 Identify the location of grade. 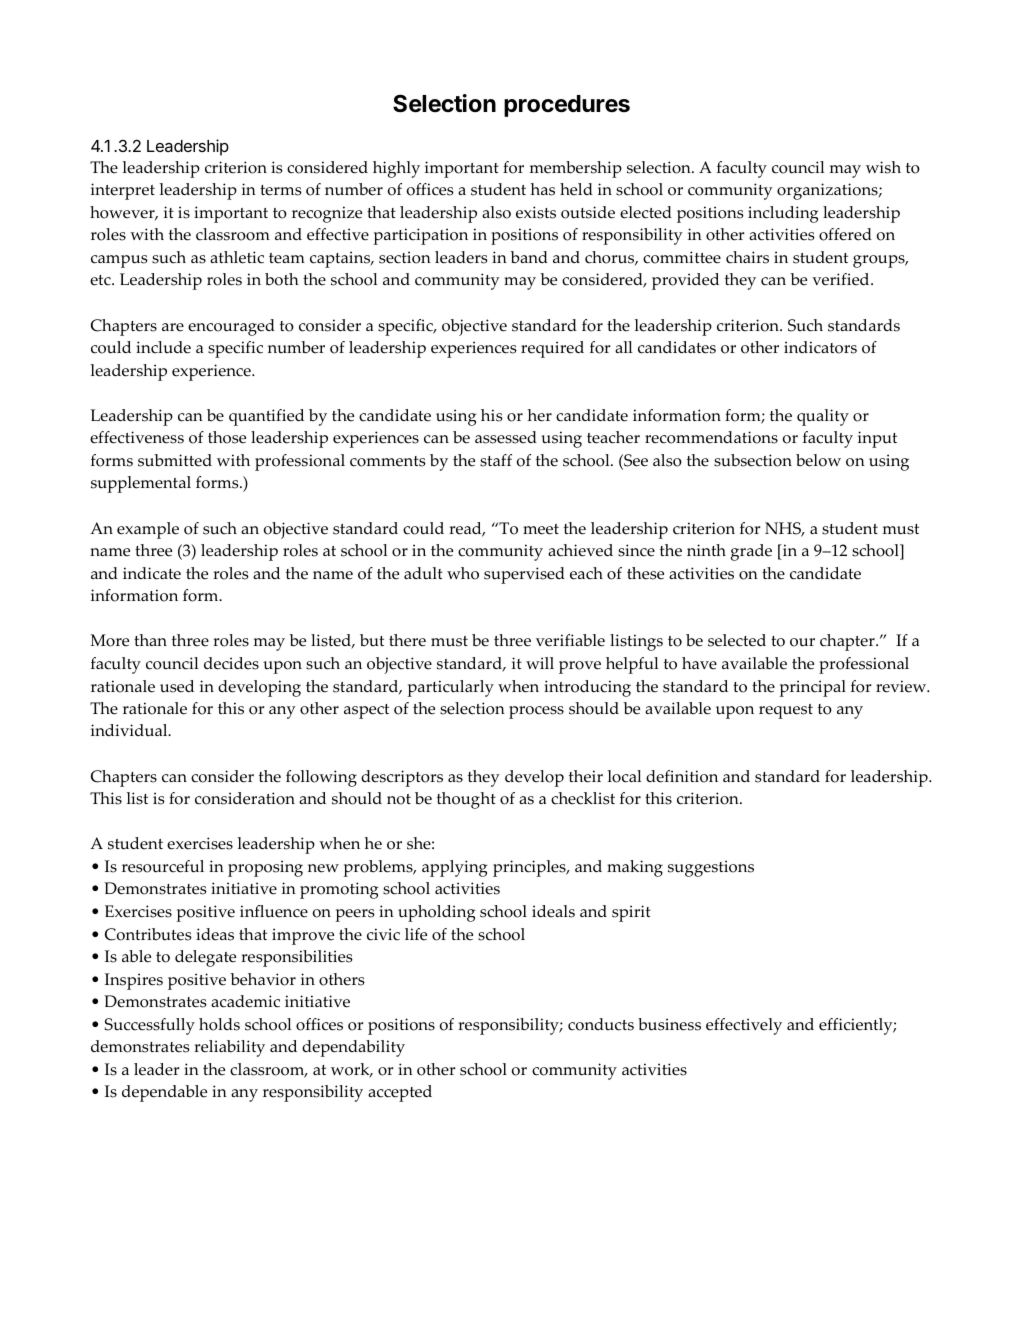
(751, 552).
